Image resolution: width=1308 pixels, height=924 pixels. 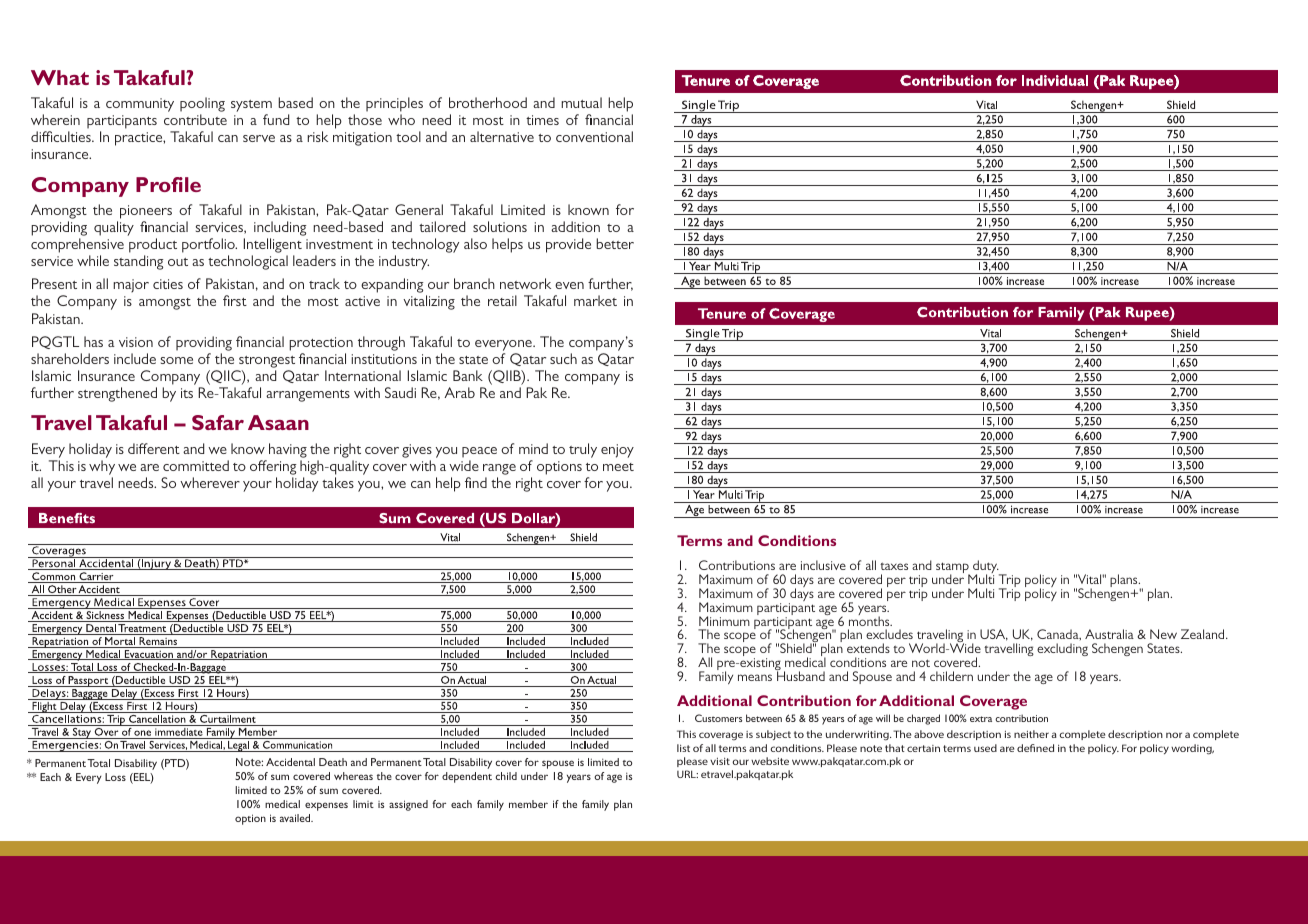 What do you see at coordinates (581, 102) in the screenshot?
I see `mutual` at bounding box center [581, 102].
